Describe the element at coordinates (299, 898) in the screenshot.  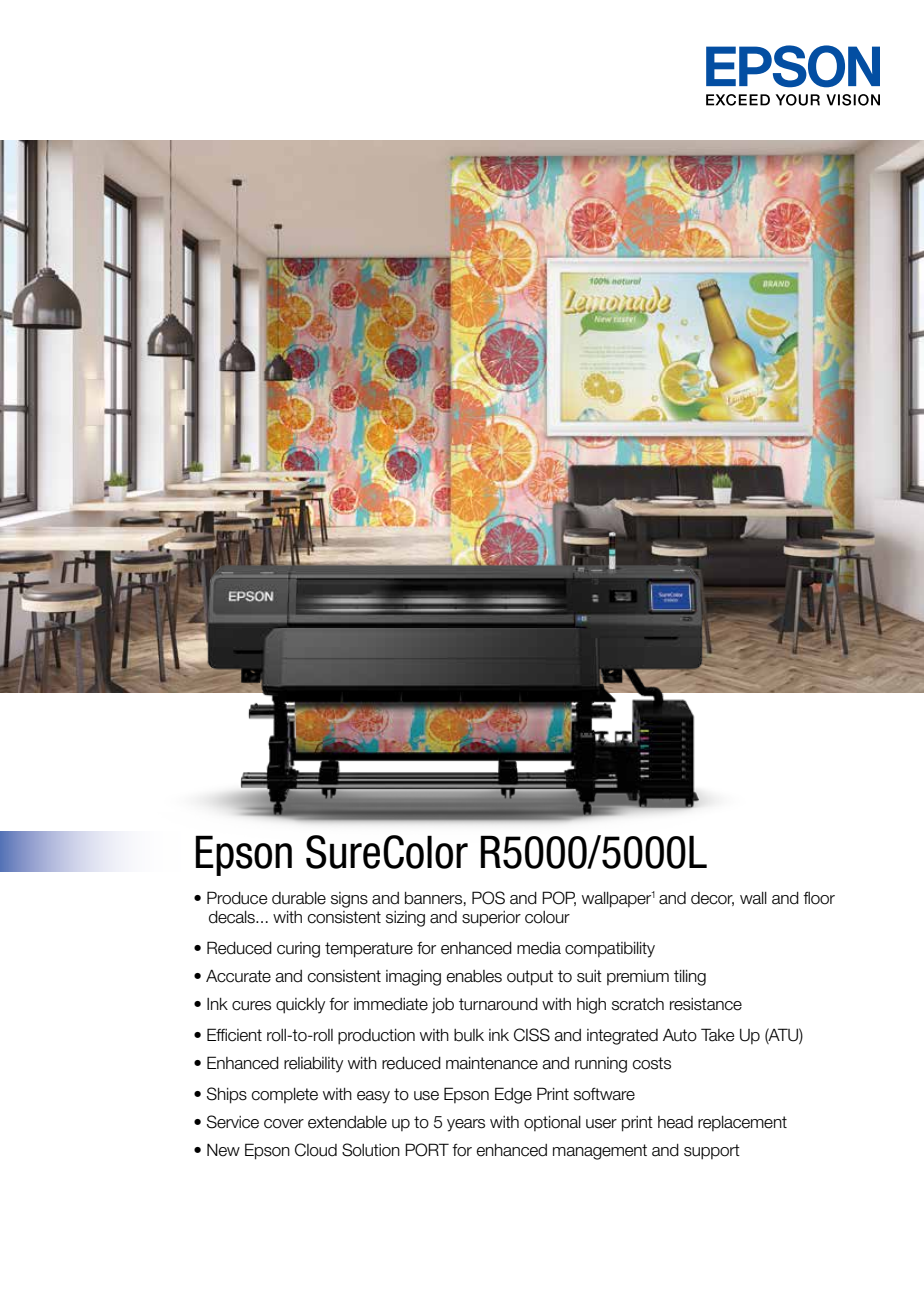
I see `durable` at that location.
